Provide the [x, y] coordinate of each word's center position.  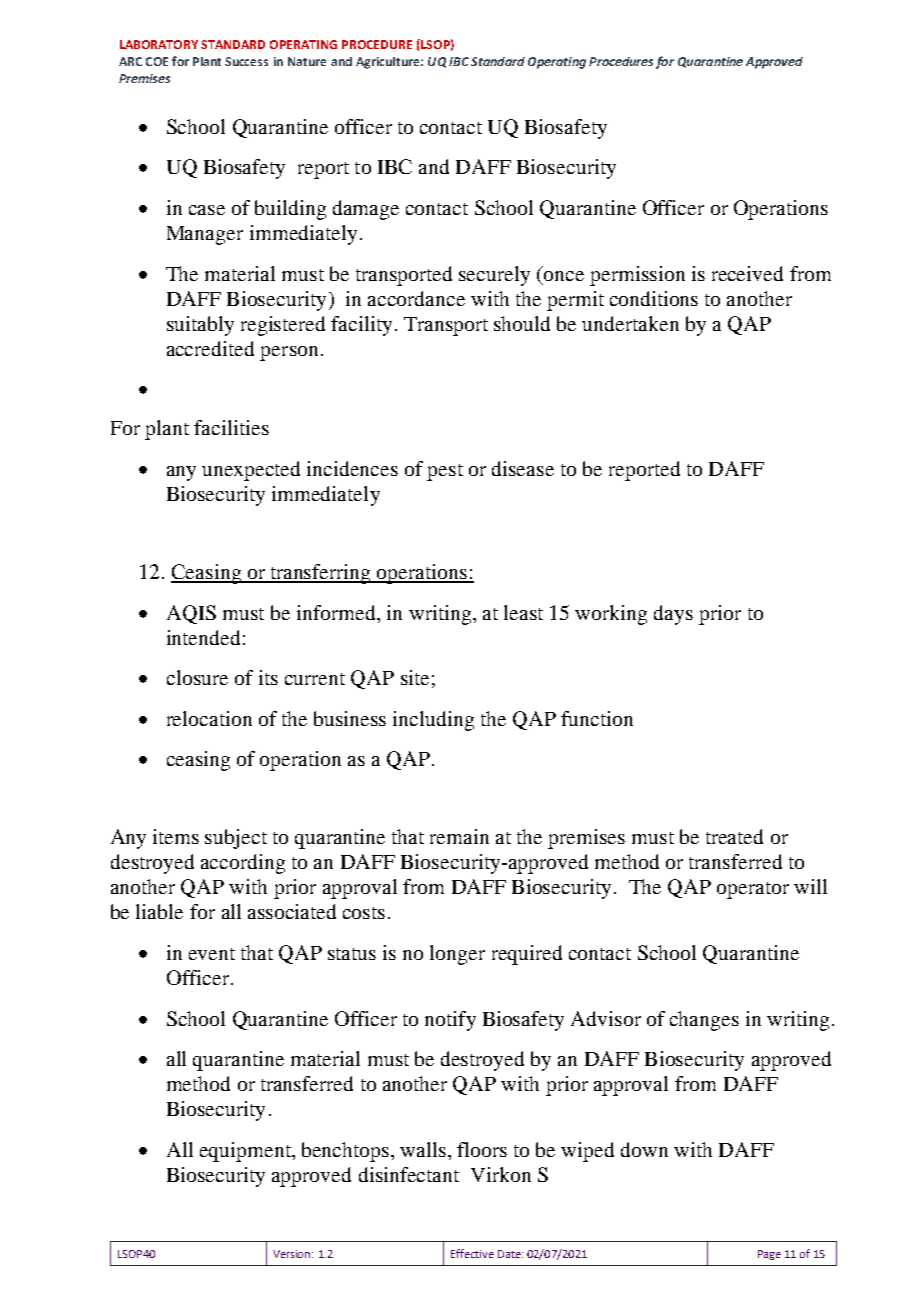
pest [445, 472]
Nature [307, 61]
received [747, 273]
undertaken [630, 323]
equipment [247, 1152]
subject [236, 839]
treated [734, 836]
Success [246, 61]
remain [459, 836]
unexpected [251, 471]
